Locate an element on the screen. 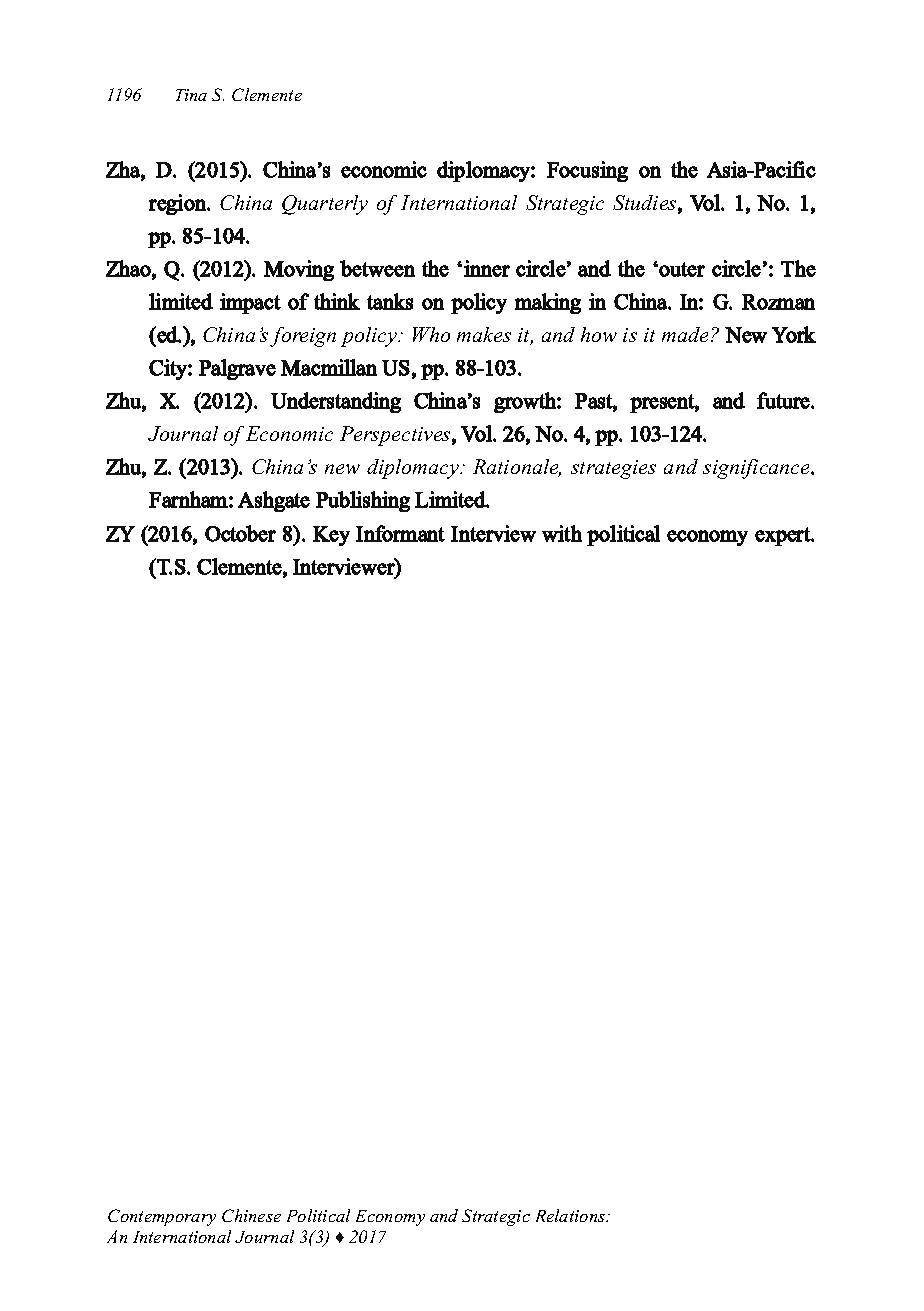 The width and height of the screenshot is (924, 1311). Who is located at coordinates (431, 334).
